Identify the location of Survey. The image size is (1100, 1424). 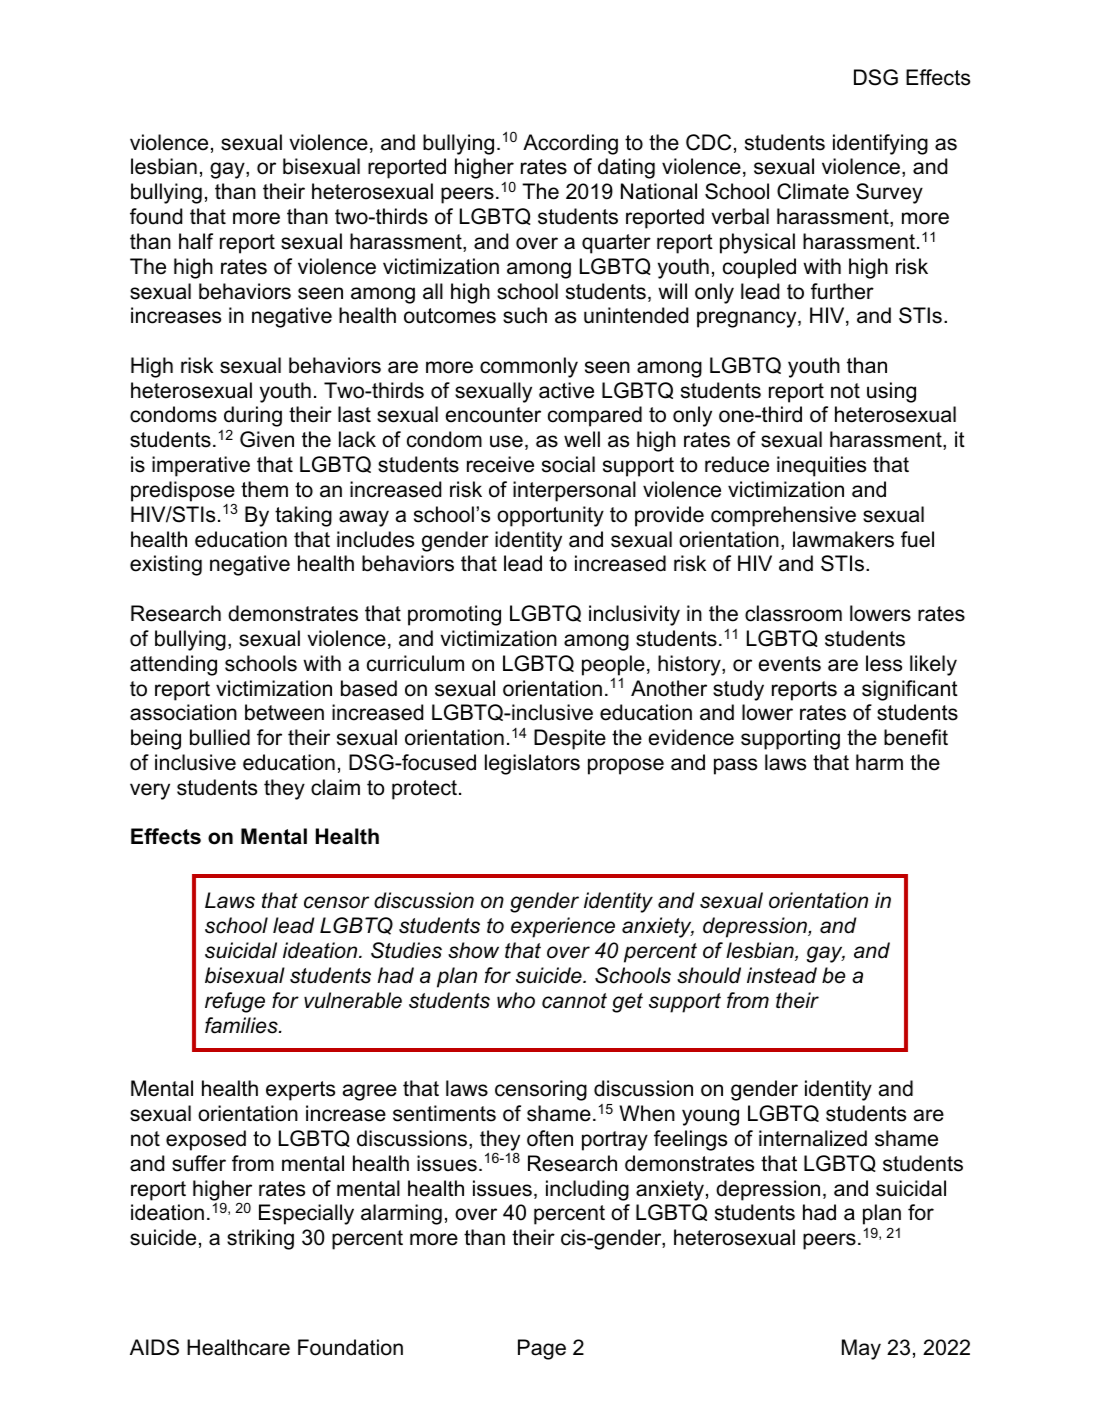
(889, 193).
